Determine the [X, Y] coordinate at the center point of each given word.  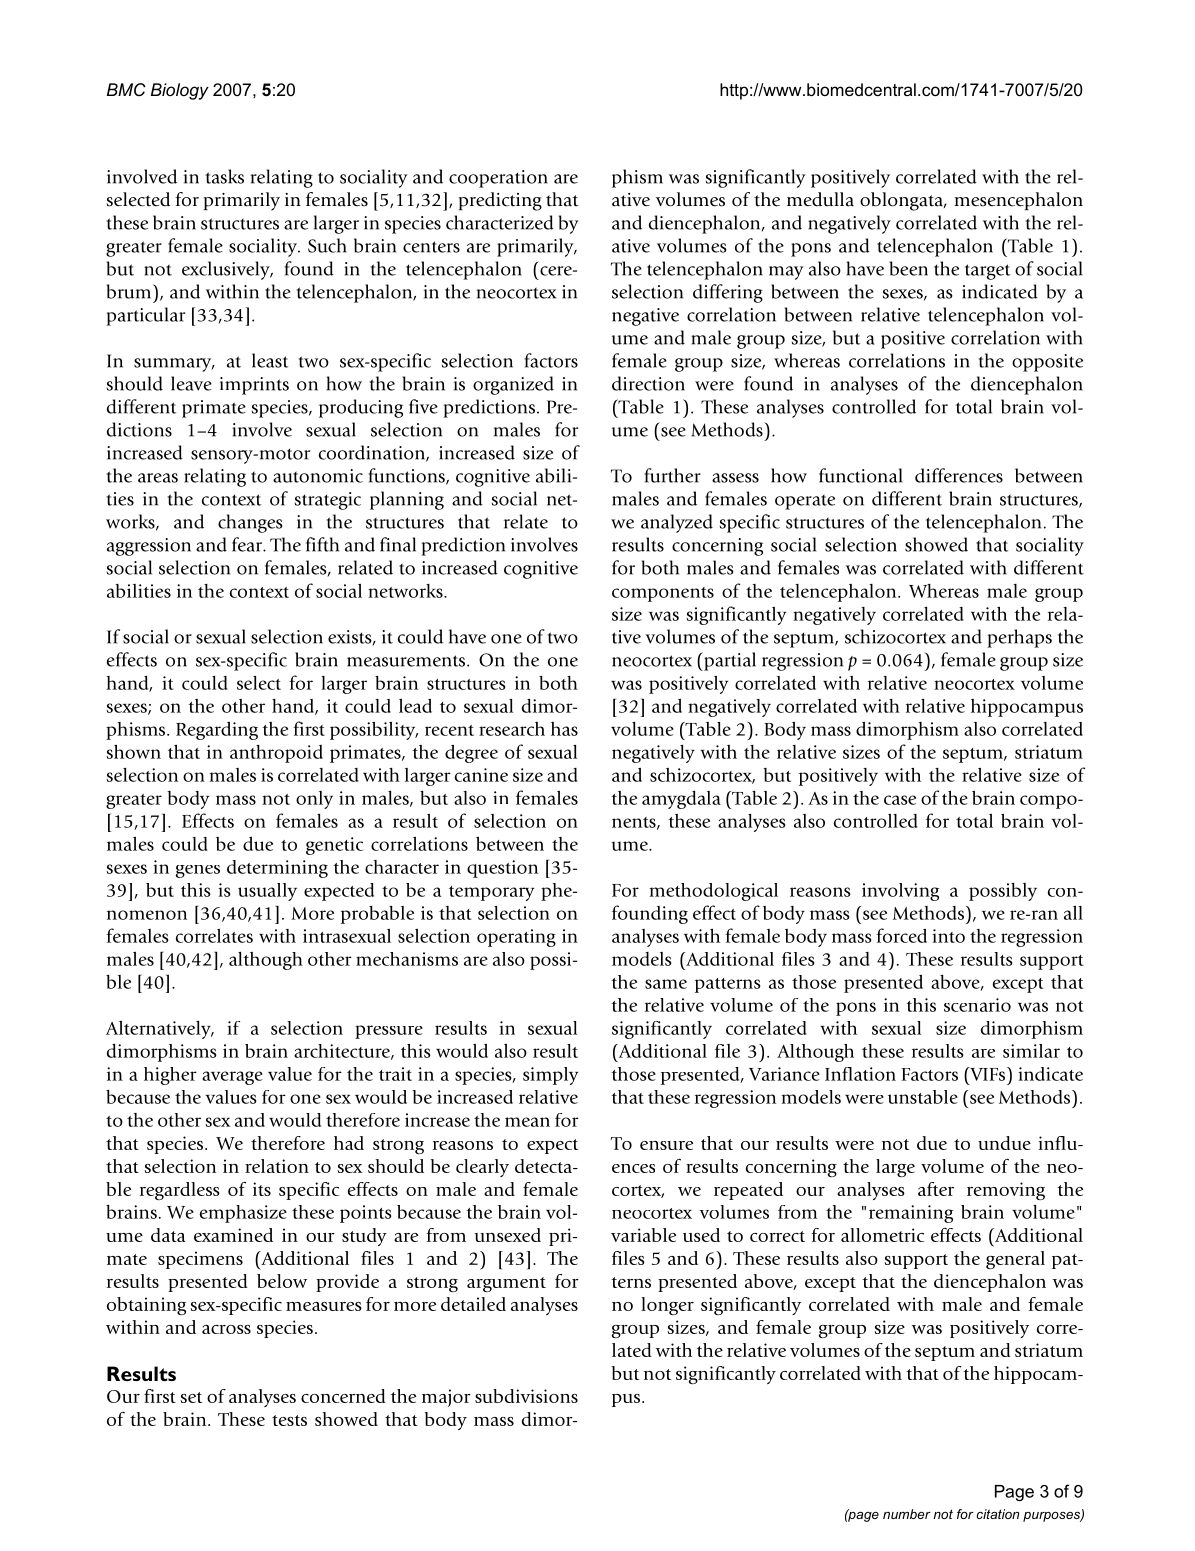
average [232, 1078]
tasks [225, 176]
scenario [977, 1005]
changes [250, 523]
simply [550, 1076]
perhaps [1019, 638]
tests [289, 1420]
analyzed [677, 523]
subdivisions [526, 1396]
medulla [820, 199]
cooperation [498, 179]
